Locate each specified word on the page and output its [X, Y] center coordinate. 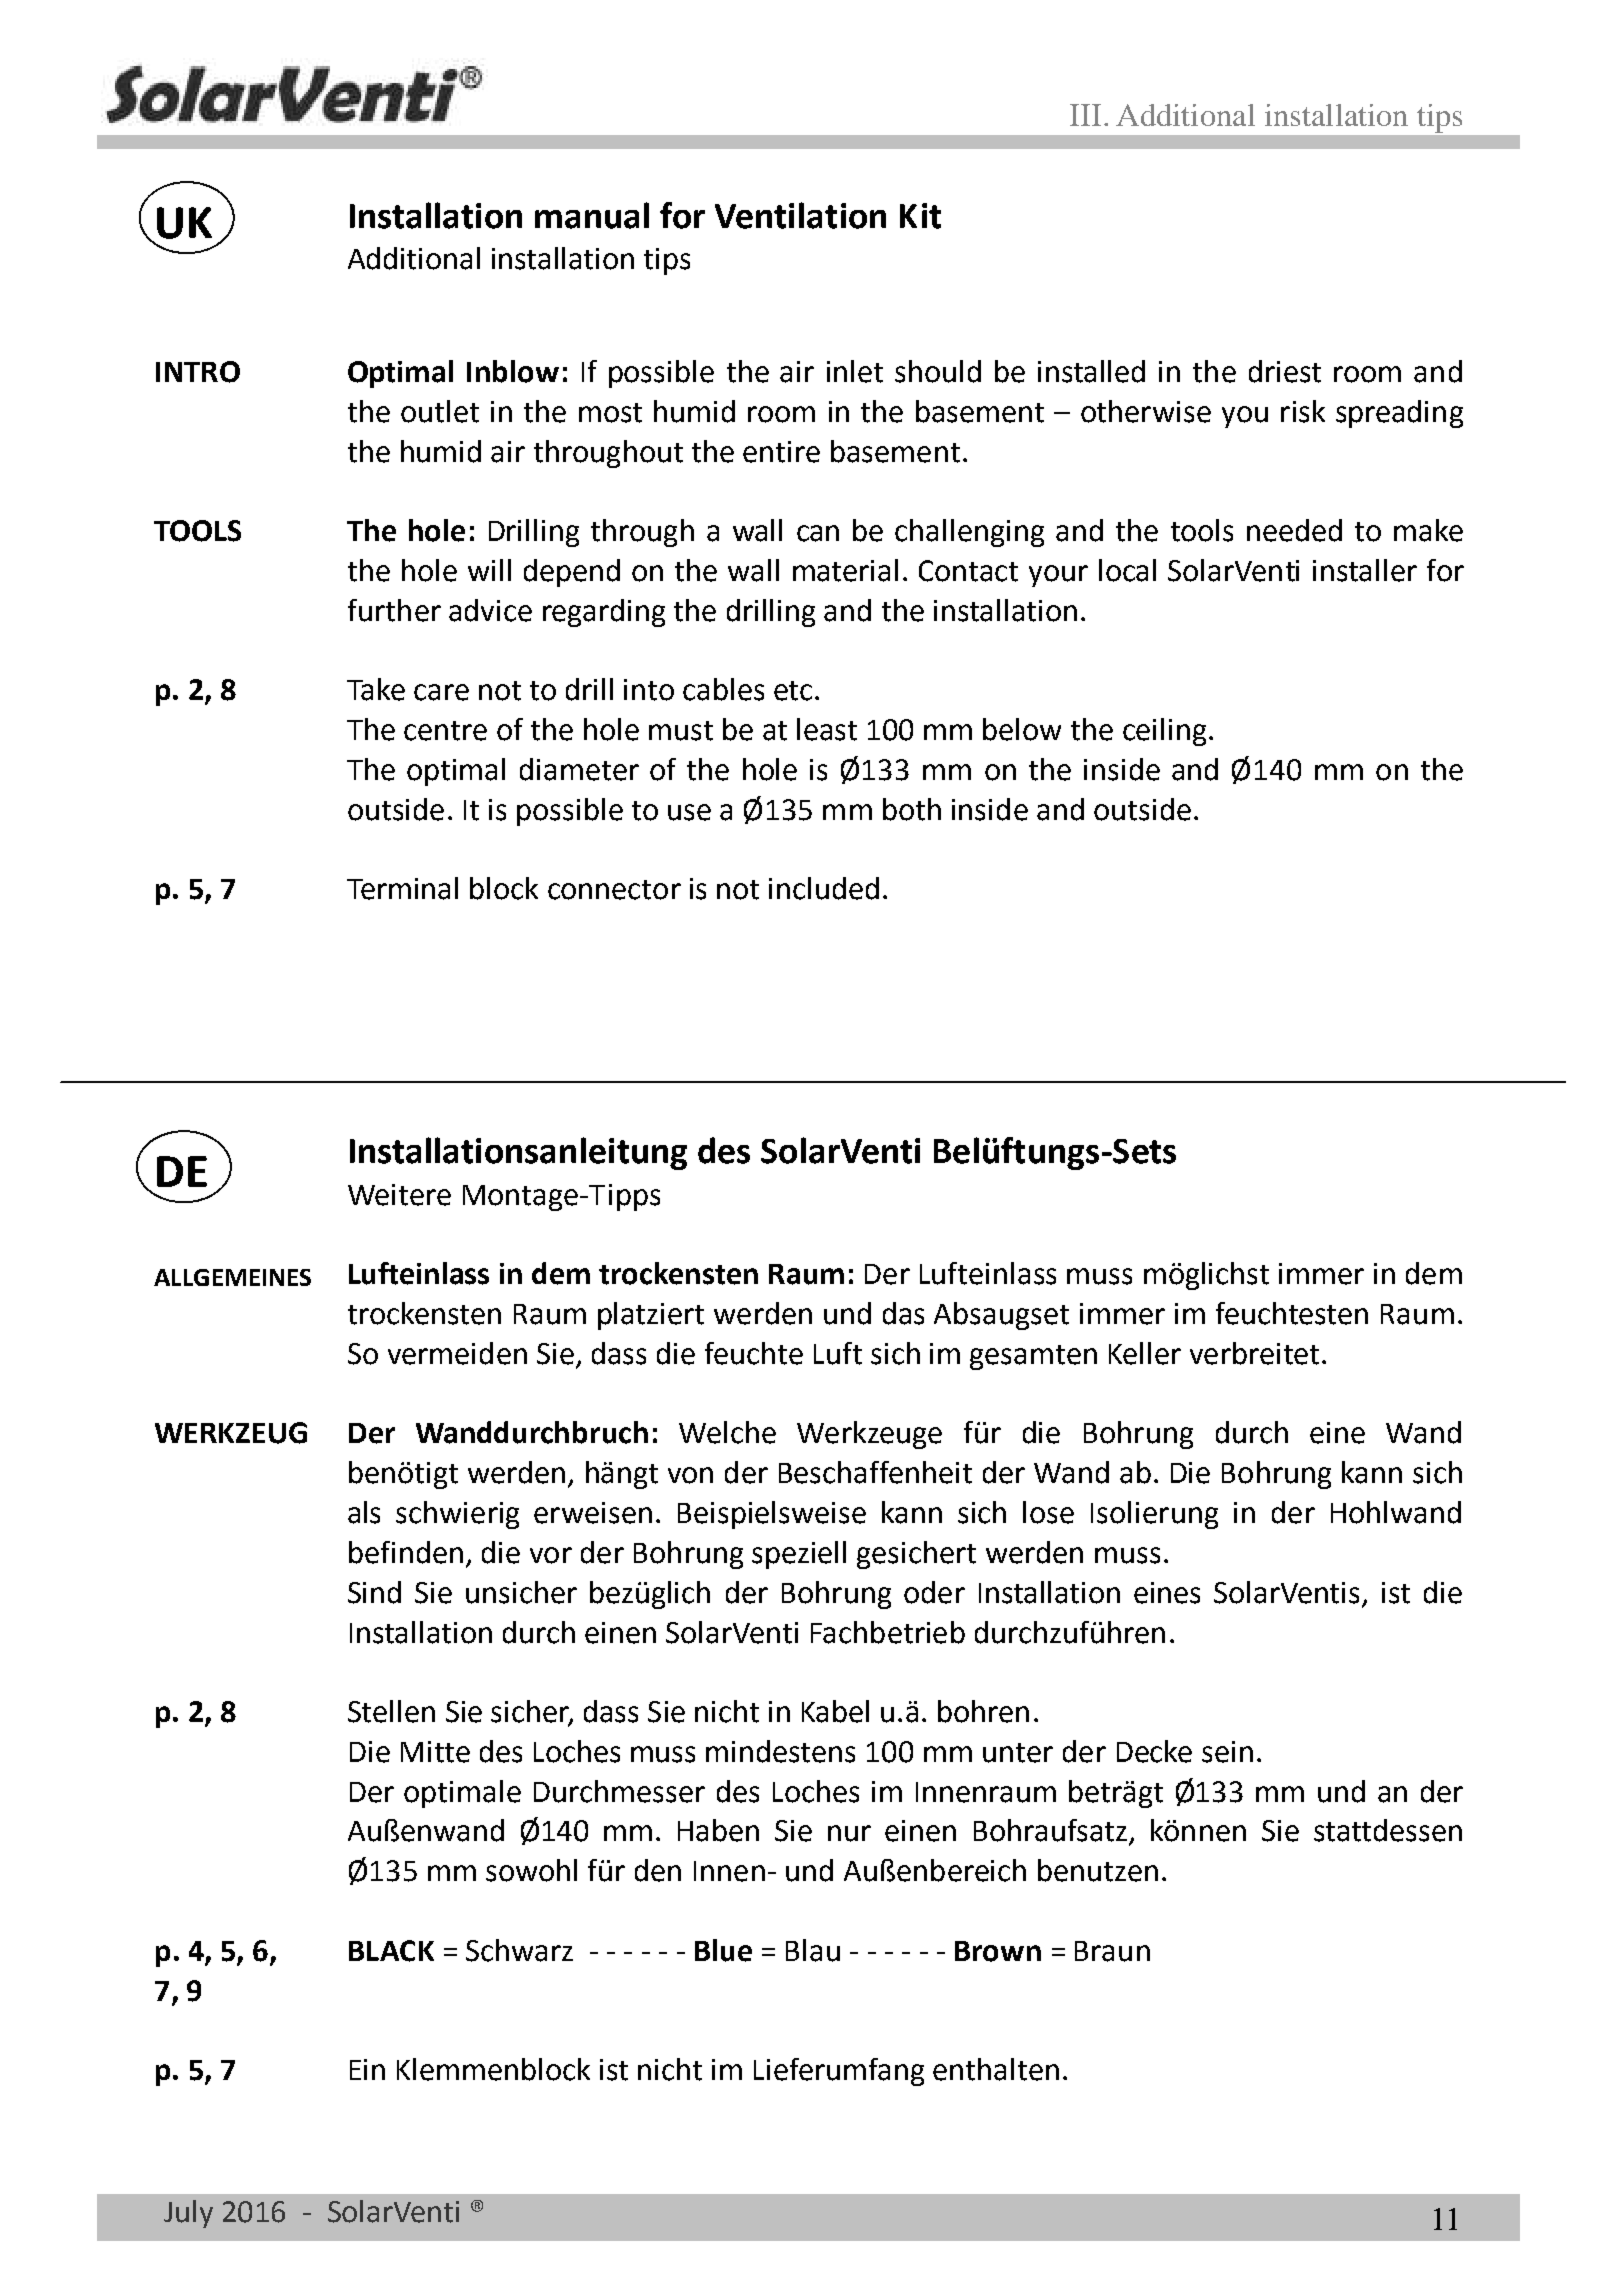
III [1085, 115]
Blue [723, 1950]
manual [592, 215]
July [188, 2214]
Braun [1112, 1951]
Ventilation [800, 215]
